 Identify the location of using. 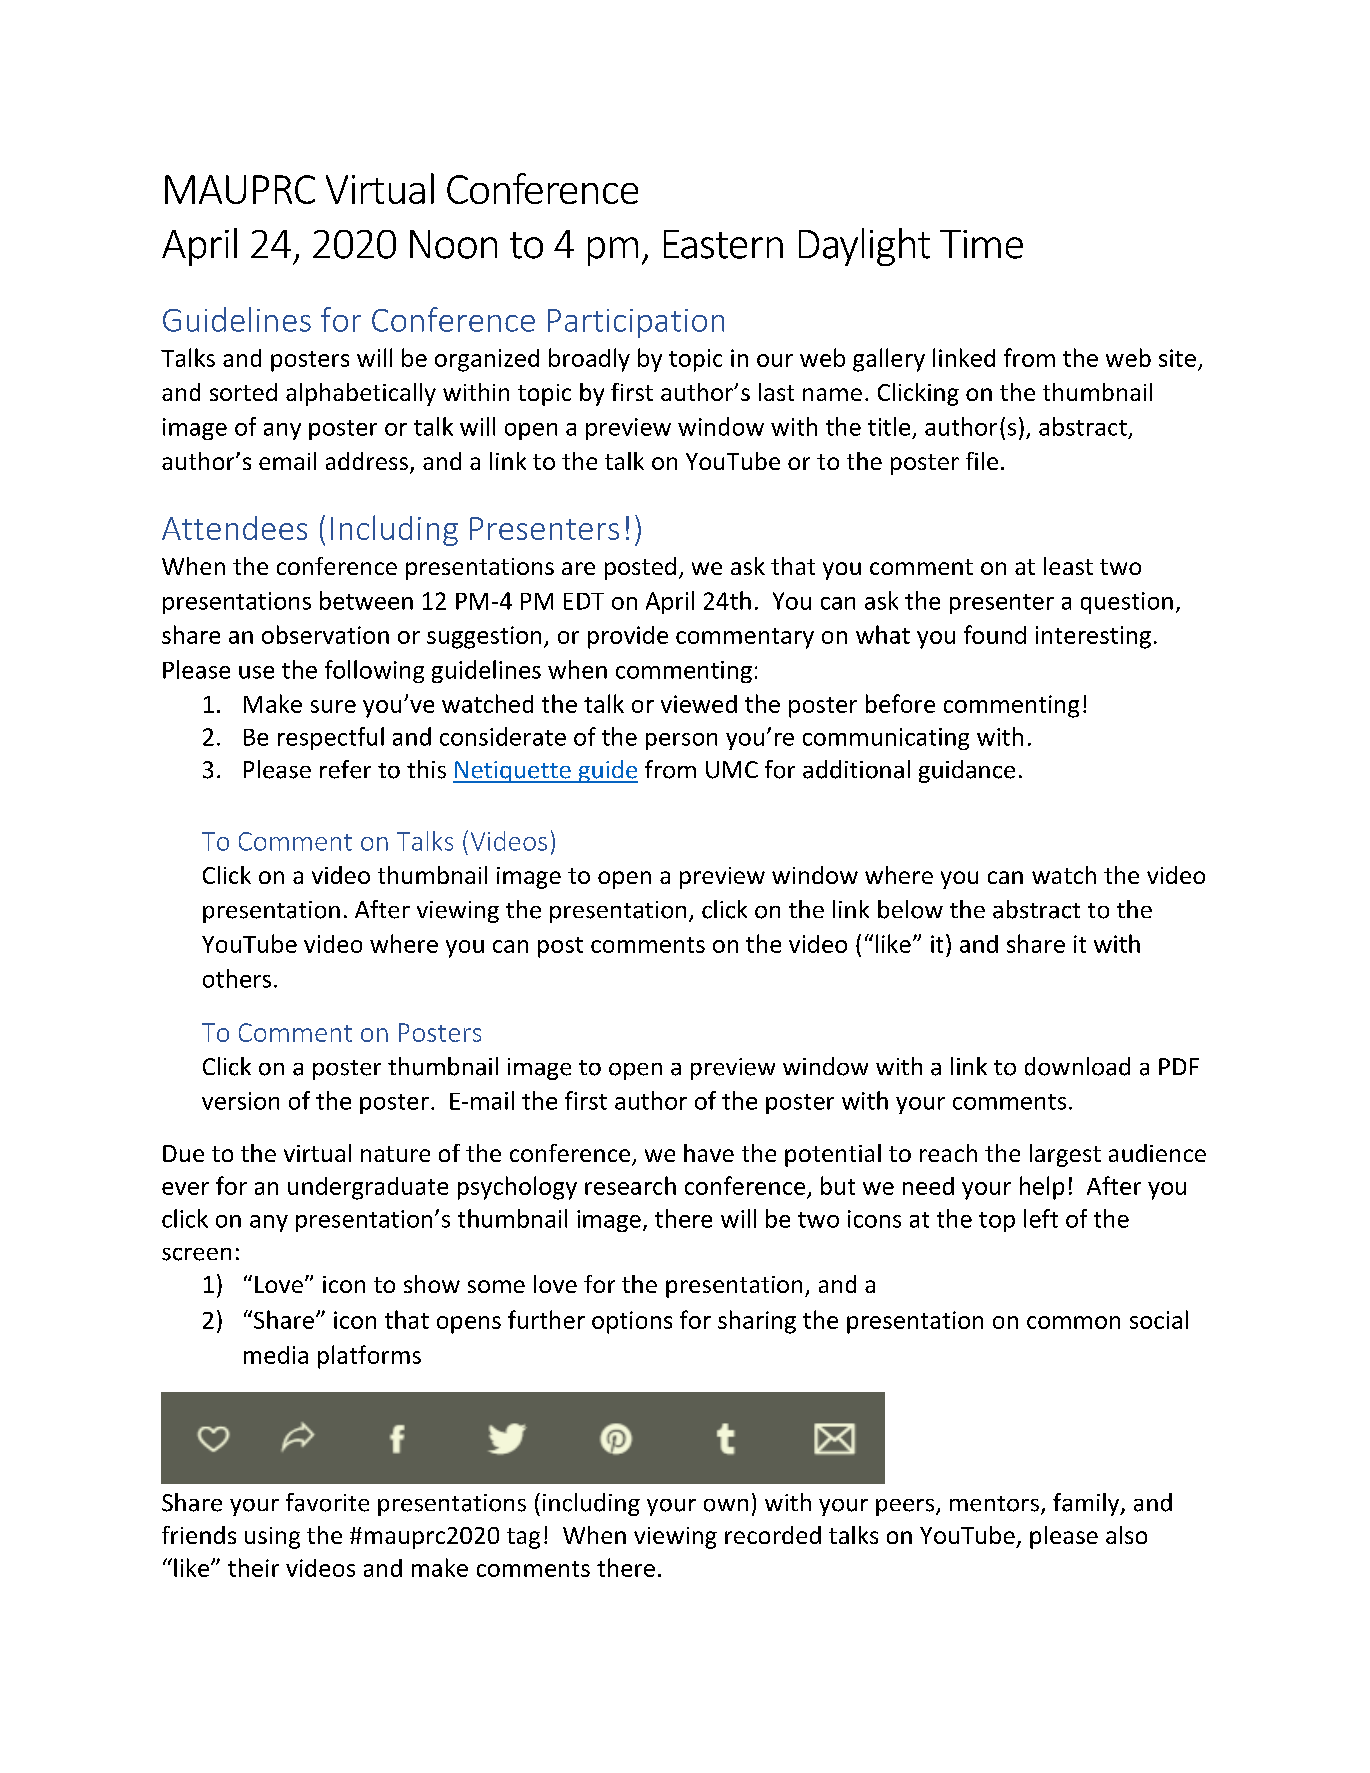
(272, 1538).
